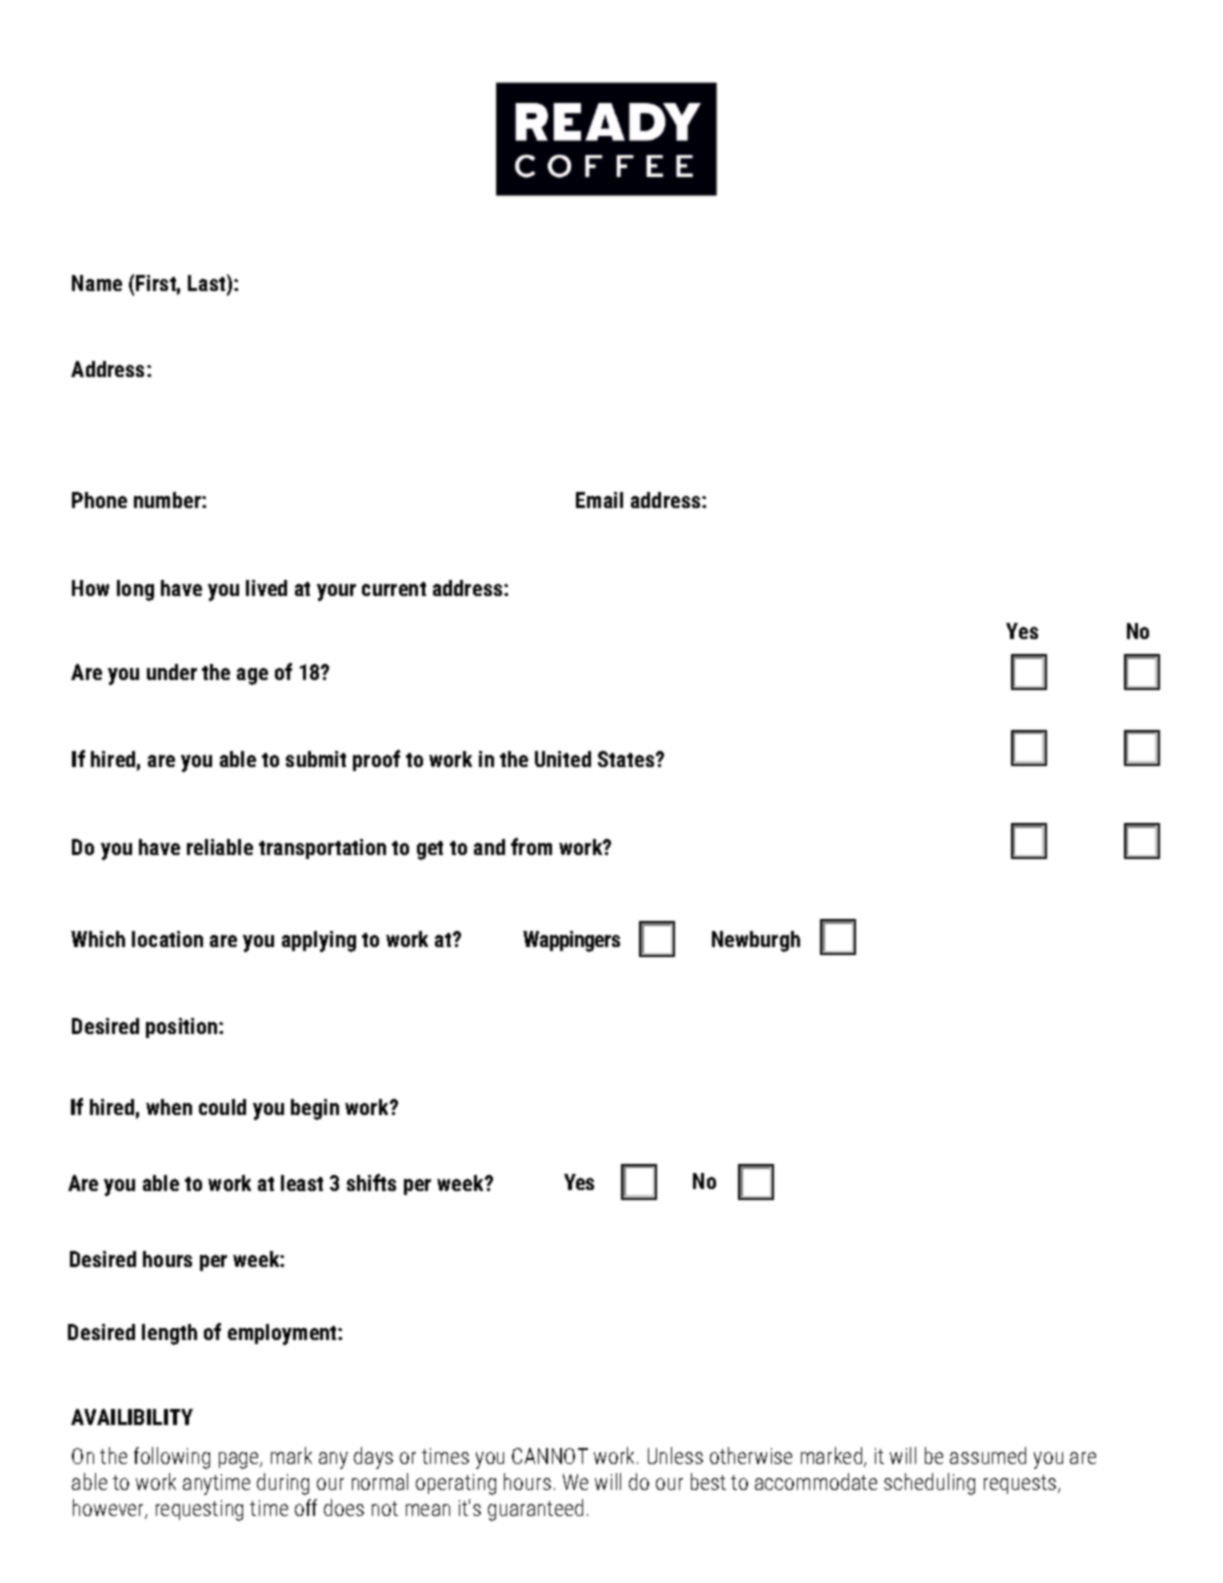 Image resolution: width=1223 pixels, height=1583 pixels. What do you see at coordinates (183, 1028) in the screenshot?
I see `position` at bounding box center [183, 1028].
